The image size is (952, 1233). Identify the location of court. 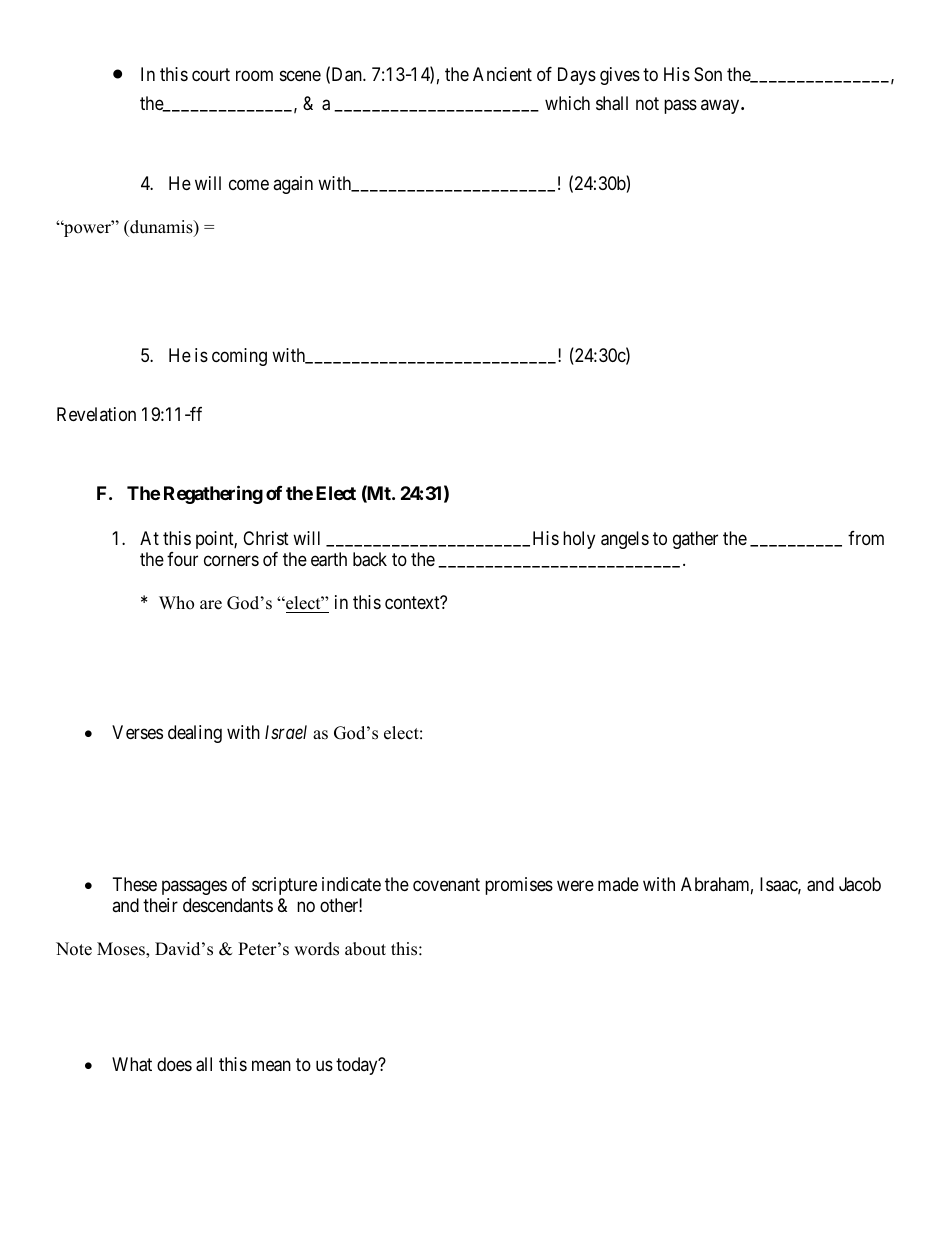
(211, 74).
